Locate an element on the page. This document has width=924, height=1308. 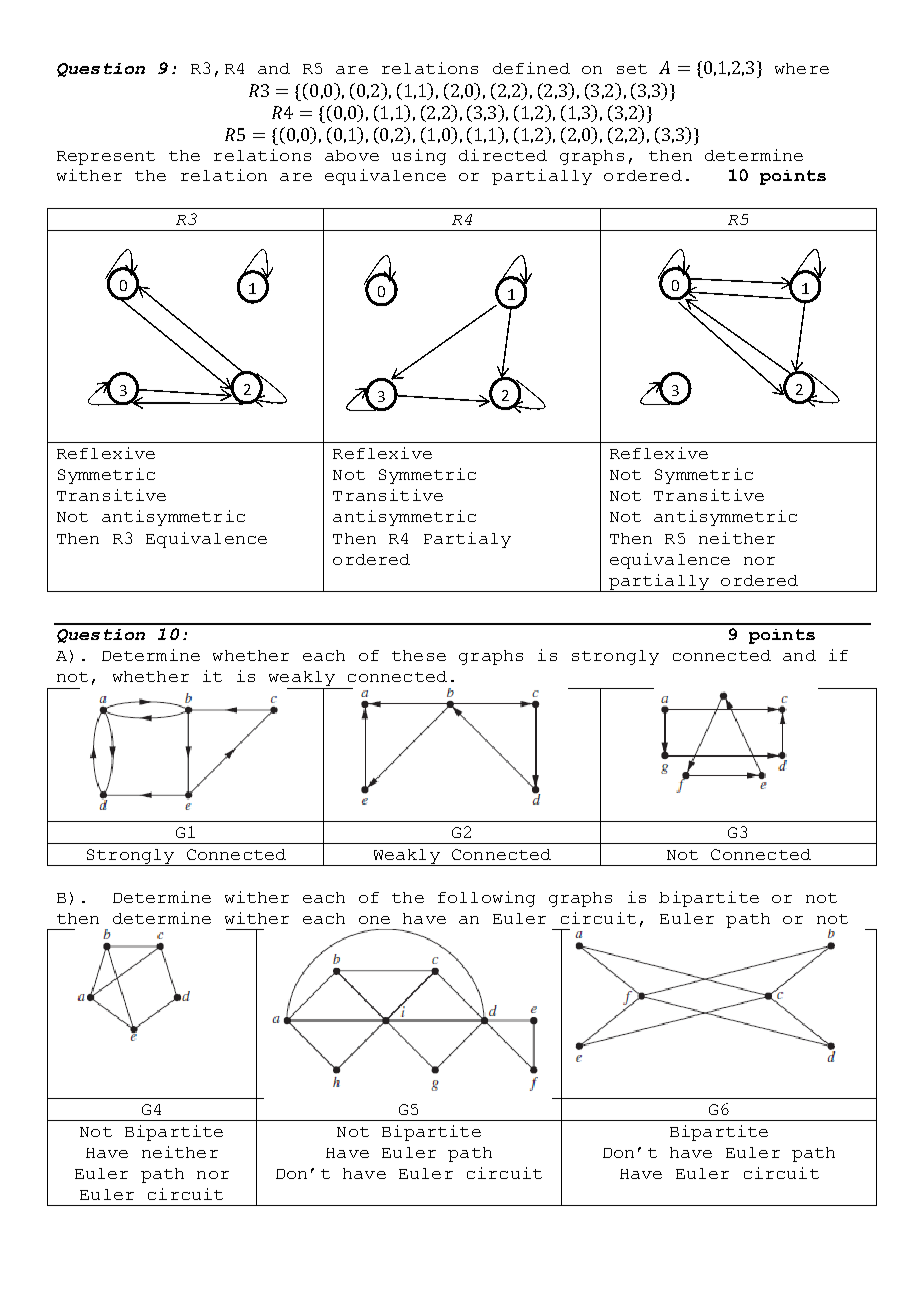
directed is located at coordinates (503, 155).
